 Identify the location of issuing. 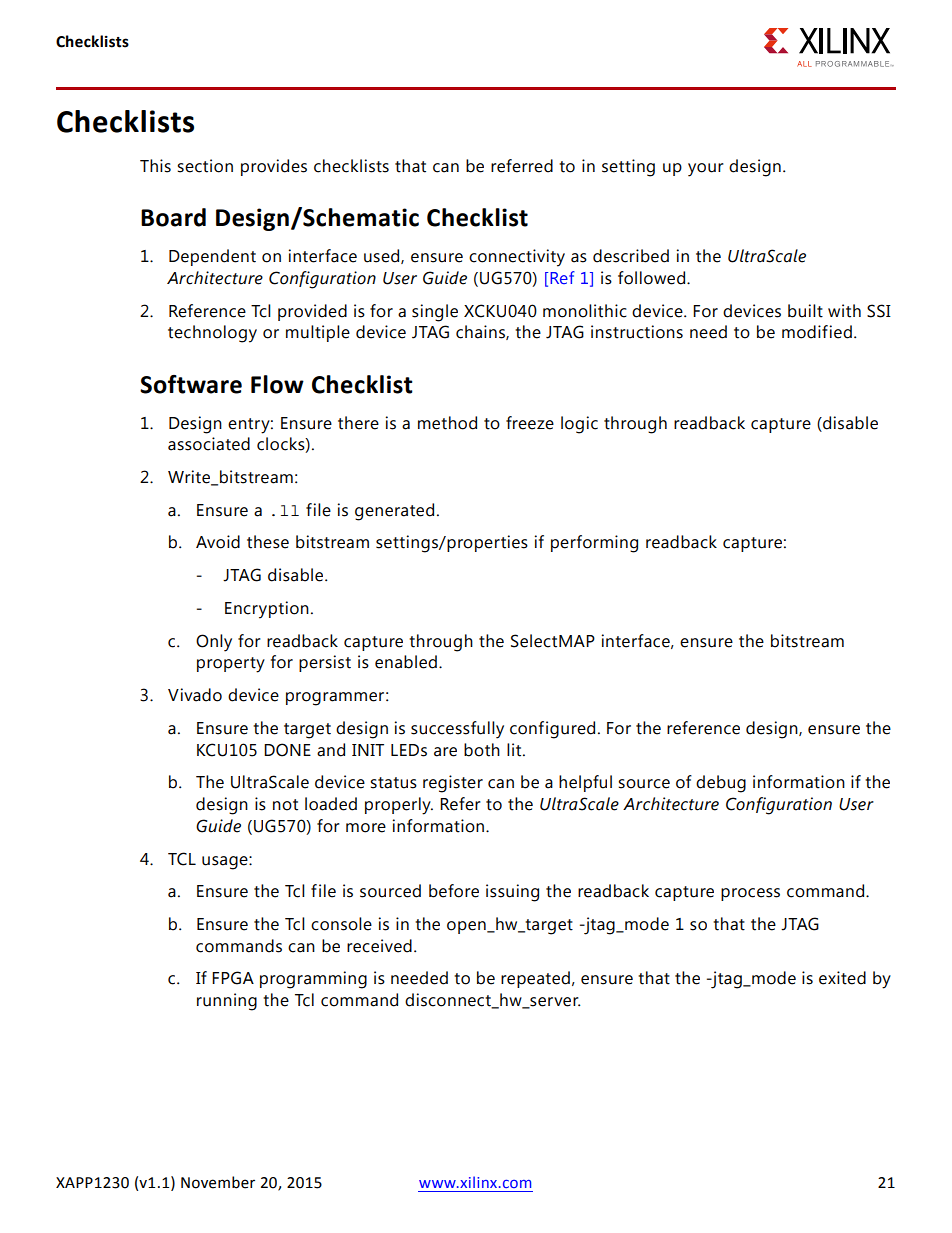
(512, 893).
